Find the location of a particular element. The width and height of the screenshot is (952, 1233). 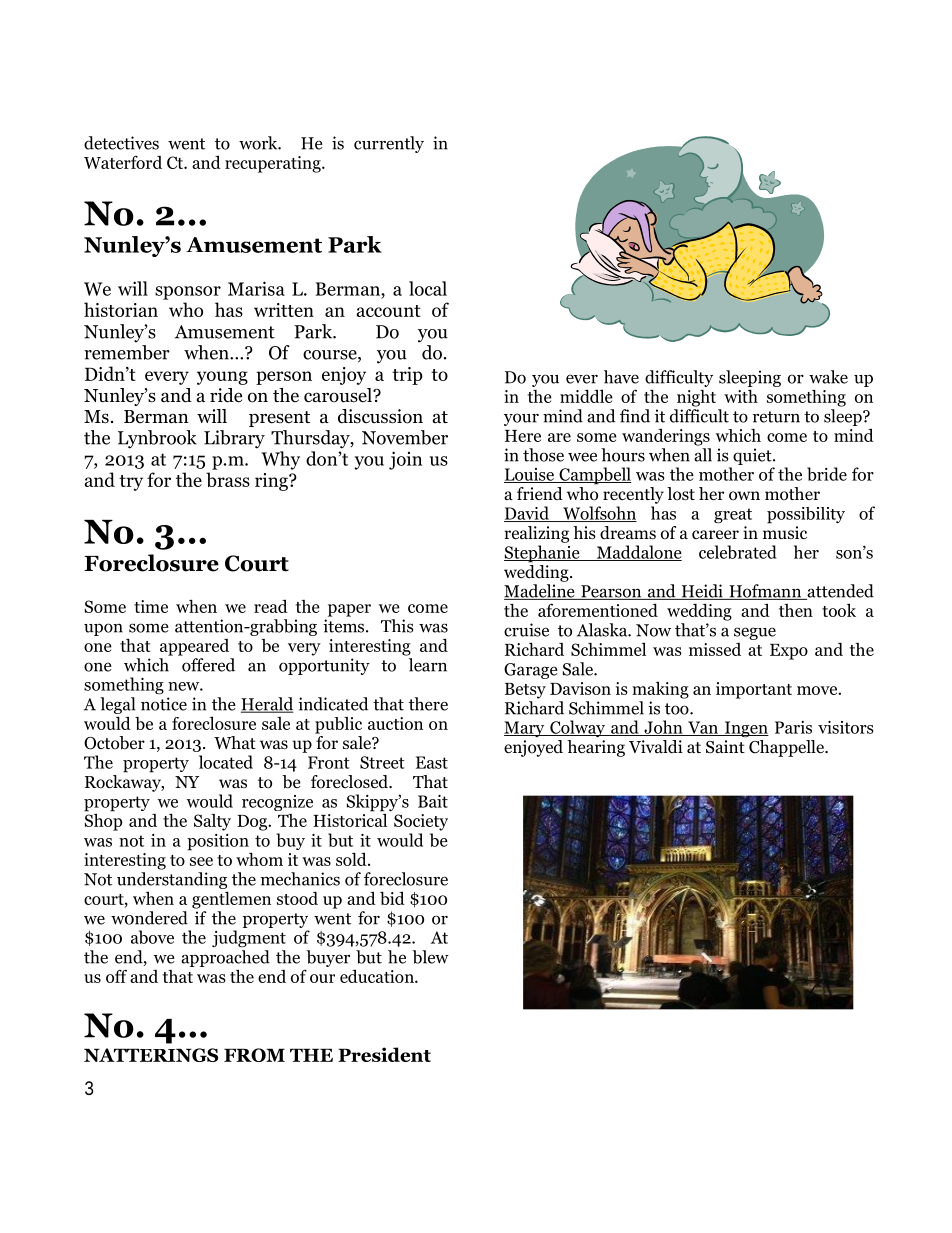

Waterford is located at coordinates (123, 162).
